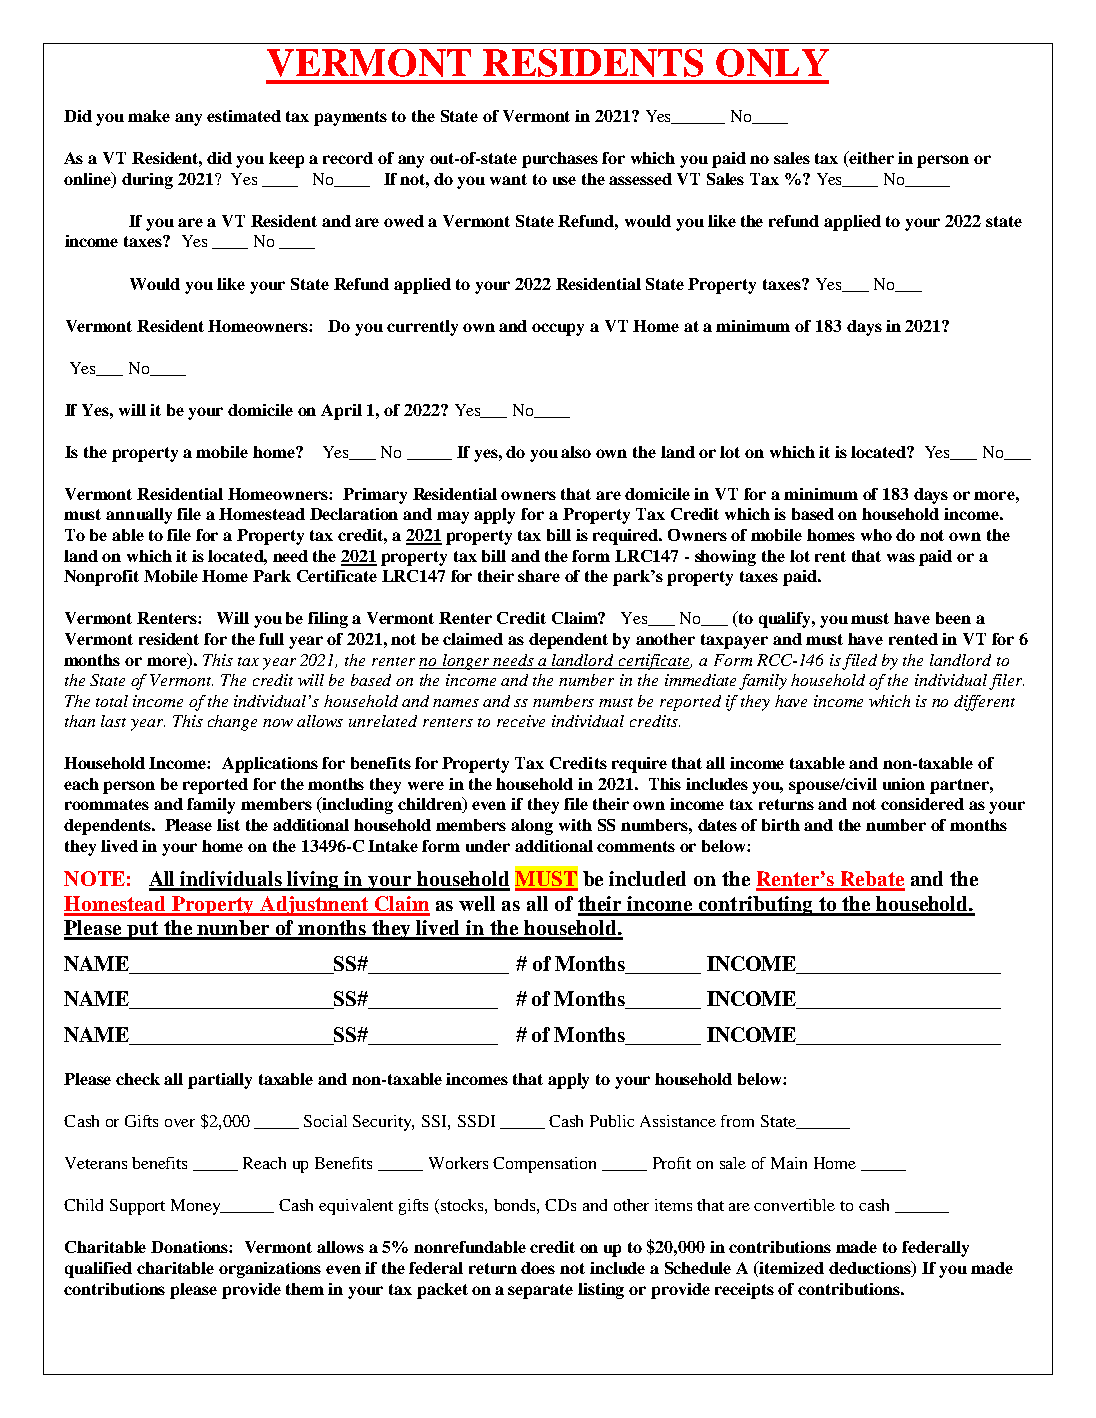  I want to click on total, so click(112, 701).
